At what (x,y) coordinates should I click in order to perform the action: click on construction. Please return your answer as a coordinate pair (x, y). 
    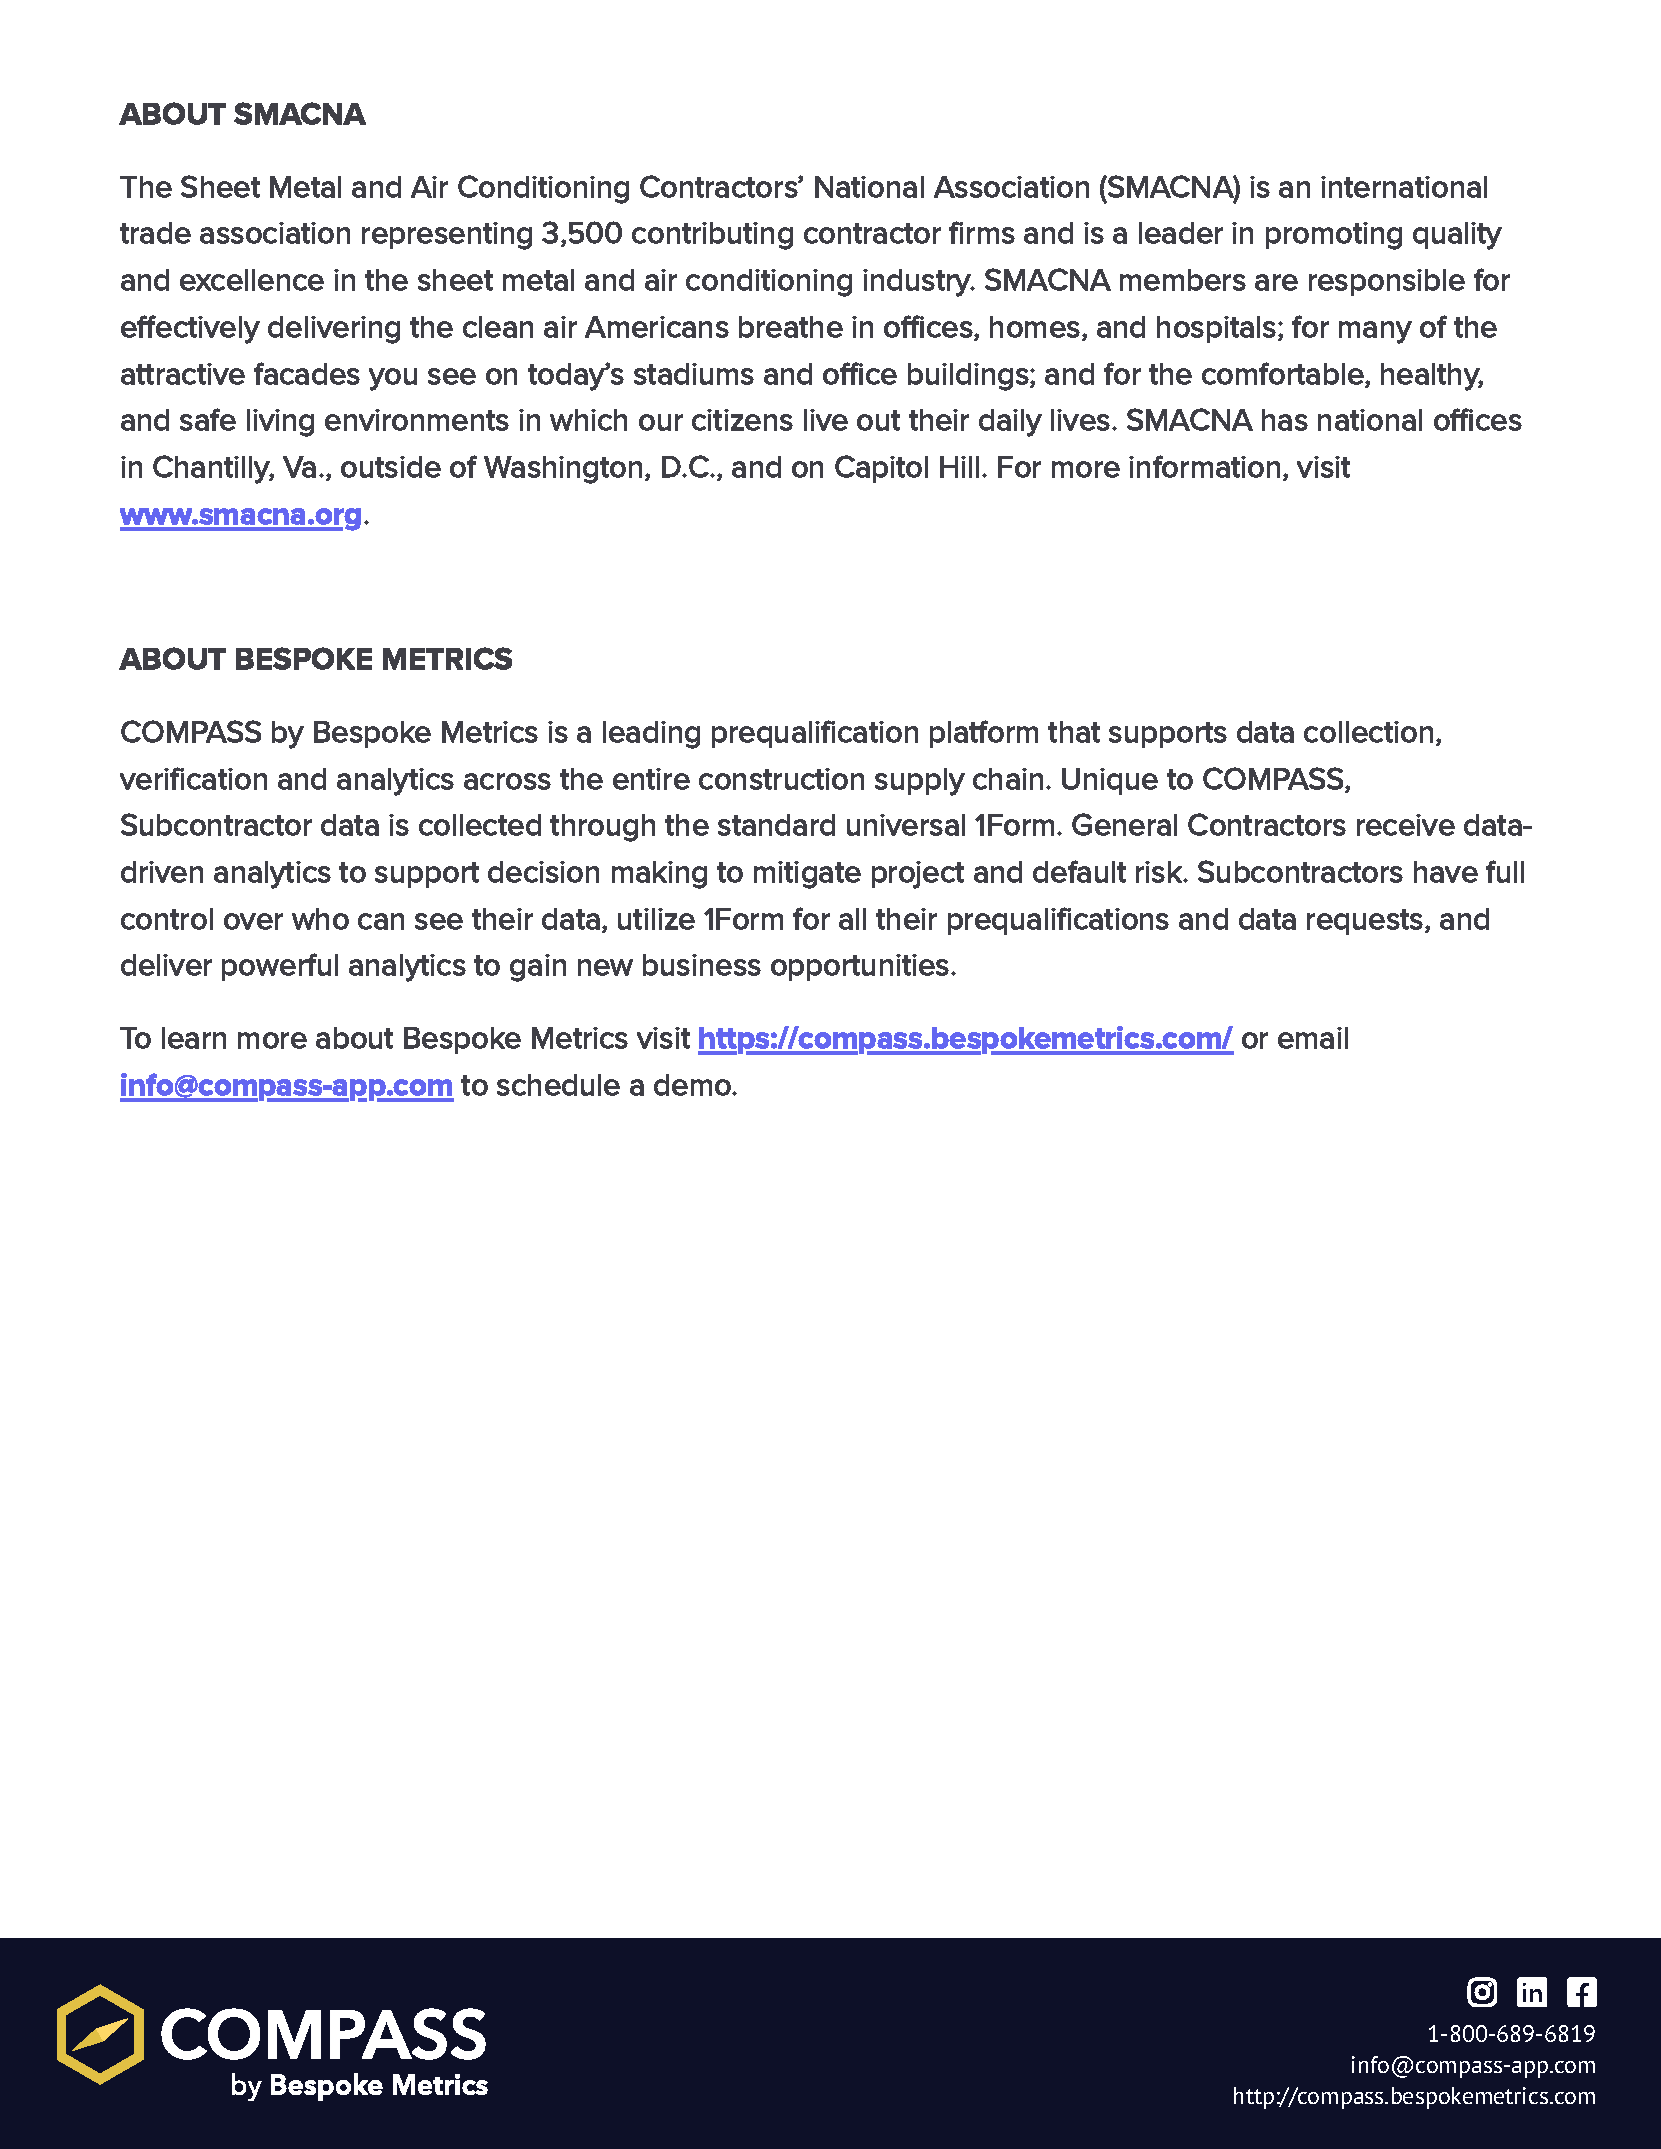
    Looking at the image, I should click on (781, 779).
